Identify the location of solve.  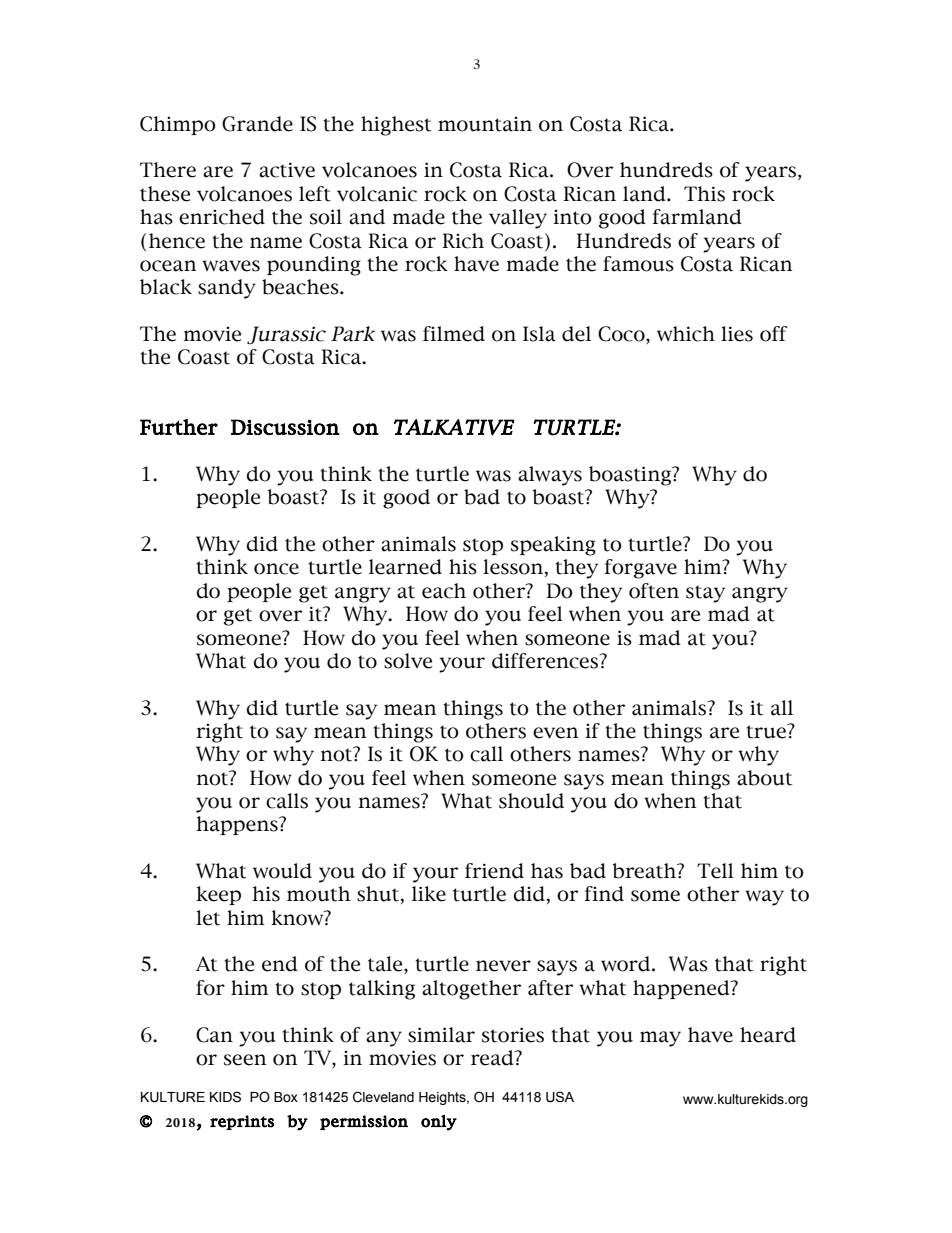
(408, 661).
